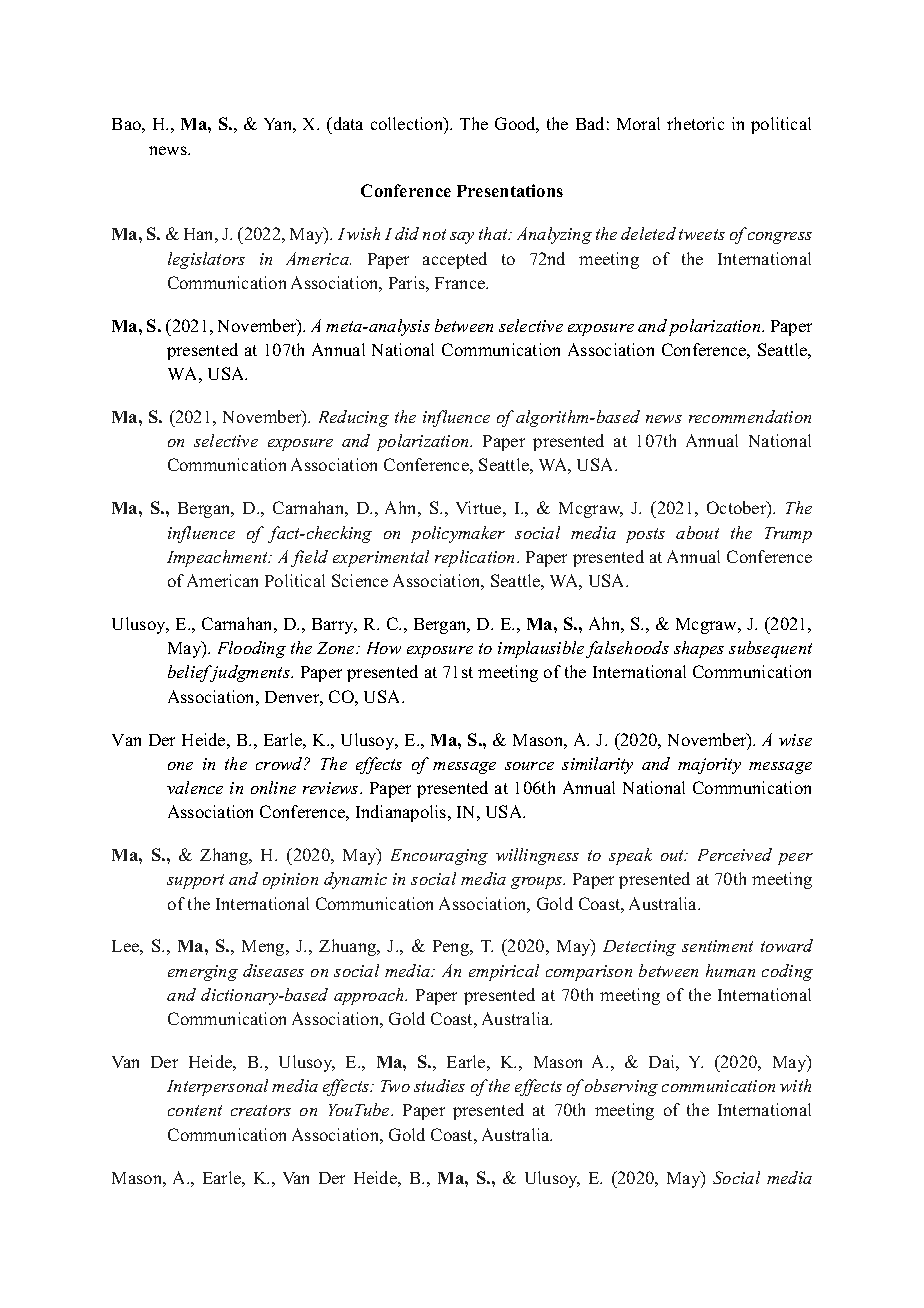 Image resolution: width=924 pixels, height=1308 pixels. Describe the element at coordinates (735, 854) in the page. I see `Perceived` at that location.
